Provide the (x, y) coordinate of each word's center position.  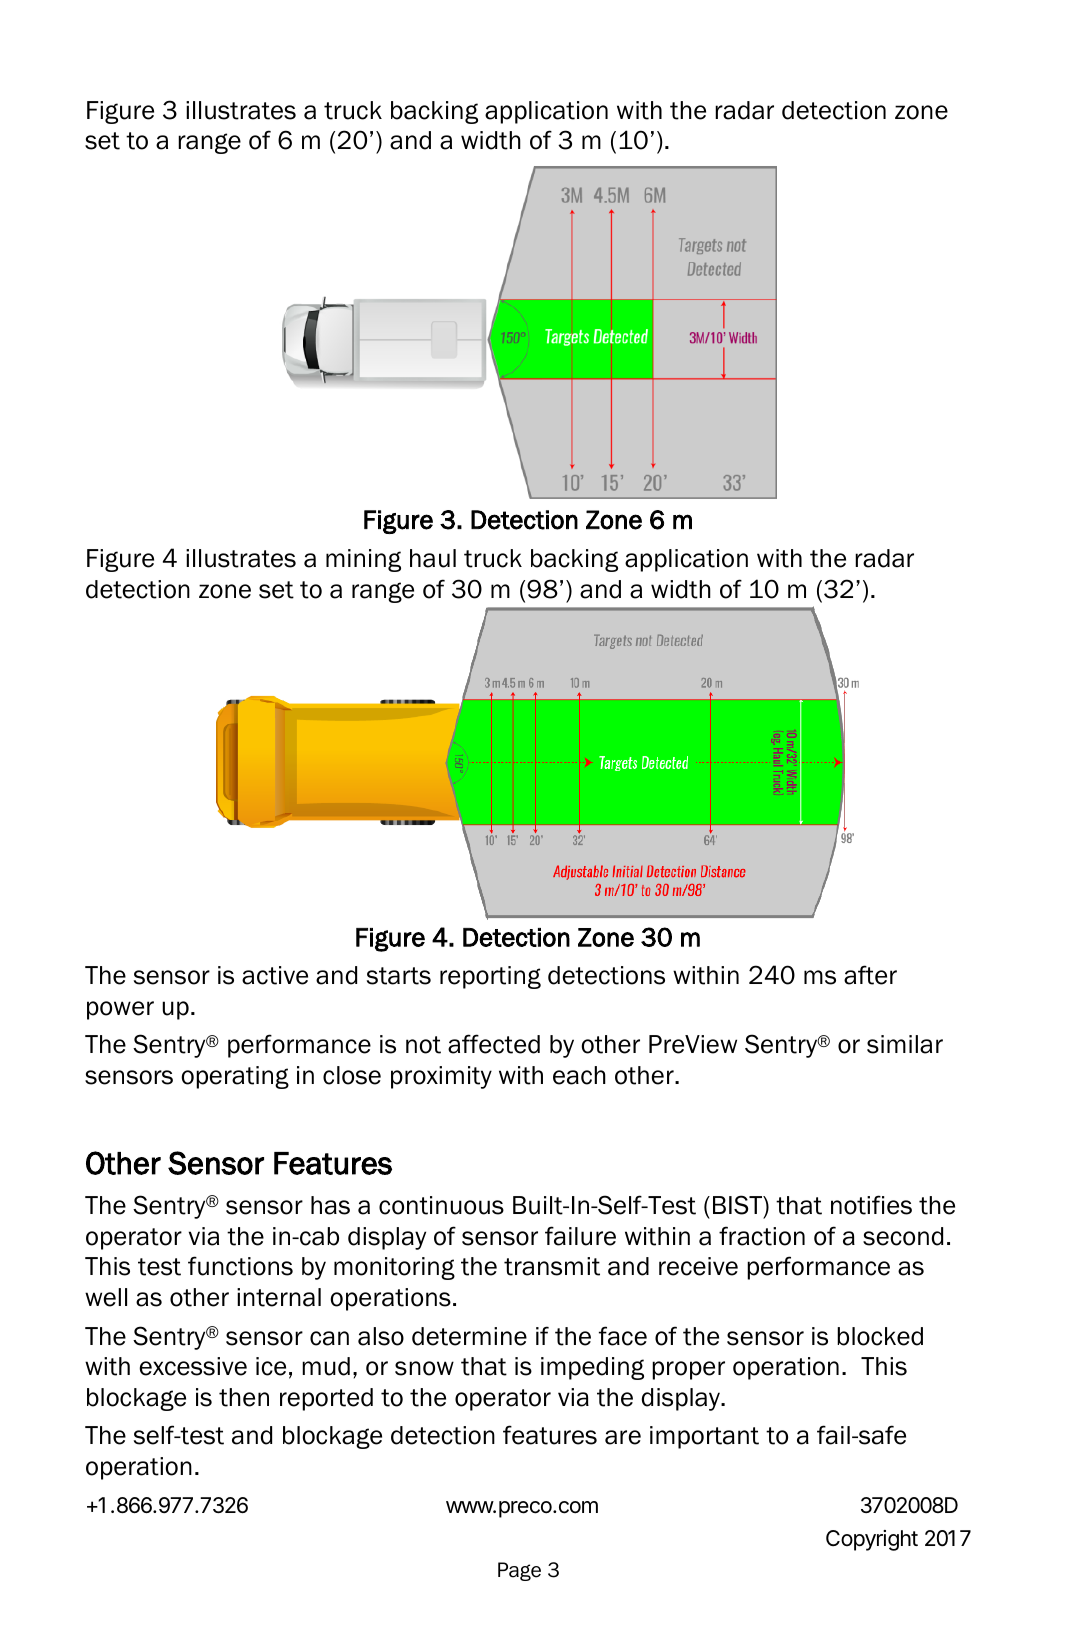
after (870, 975)
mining (363, 560)
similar (905, 1044)
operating (235, 1077)
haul (433, 558)
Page (519, 1571)
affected (494, 1044)
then (244, 1397)
